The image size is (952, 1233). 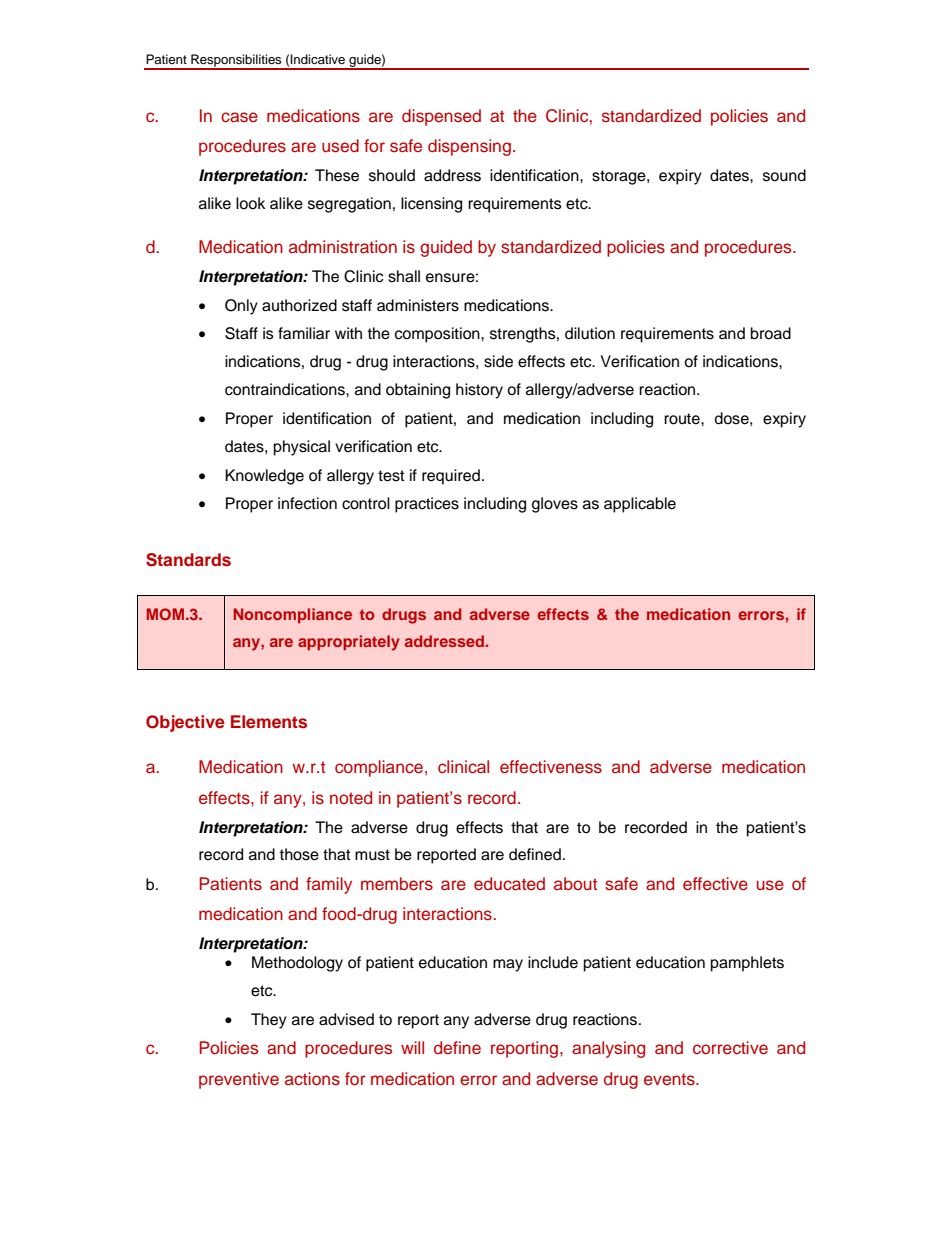 What do you see at coordinates (188, 560) in the screenshot?
I see `Standards` at bounding box center [188, 560].
